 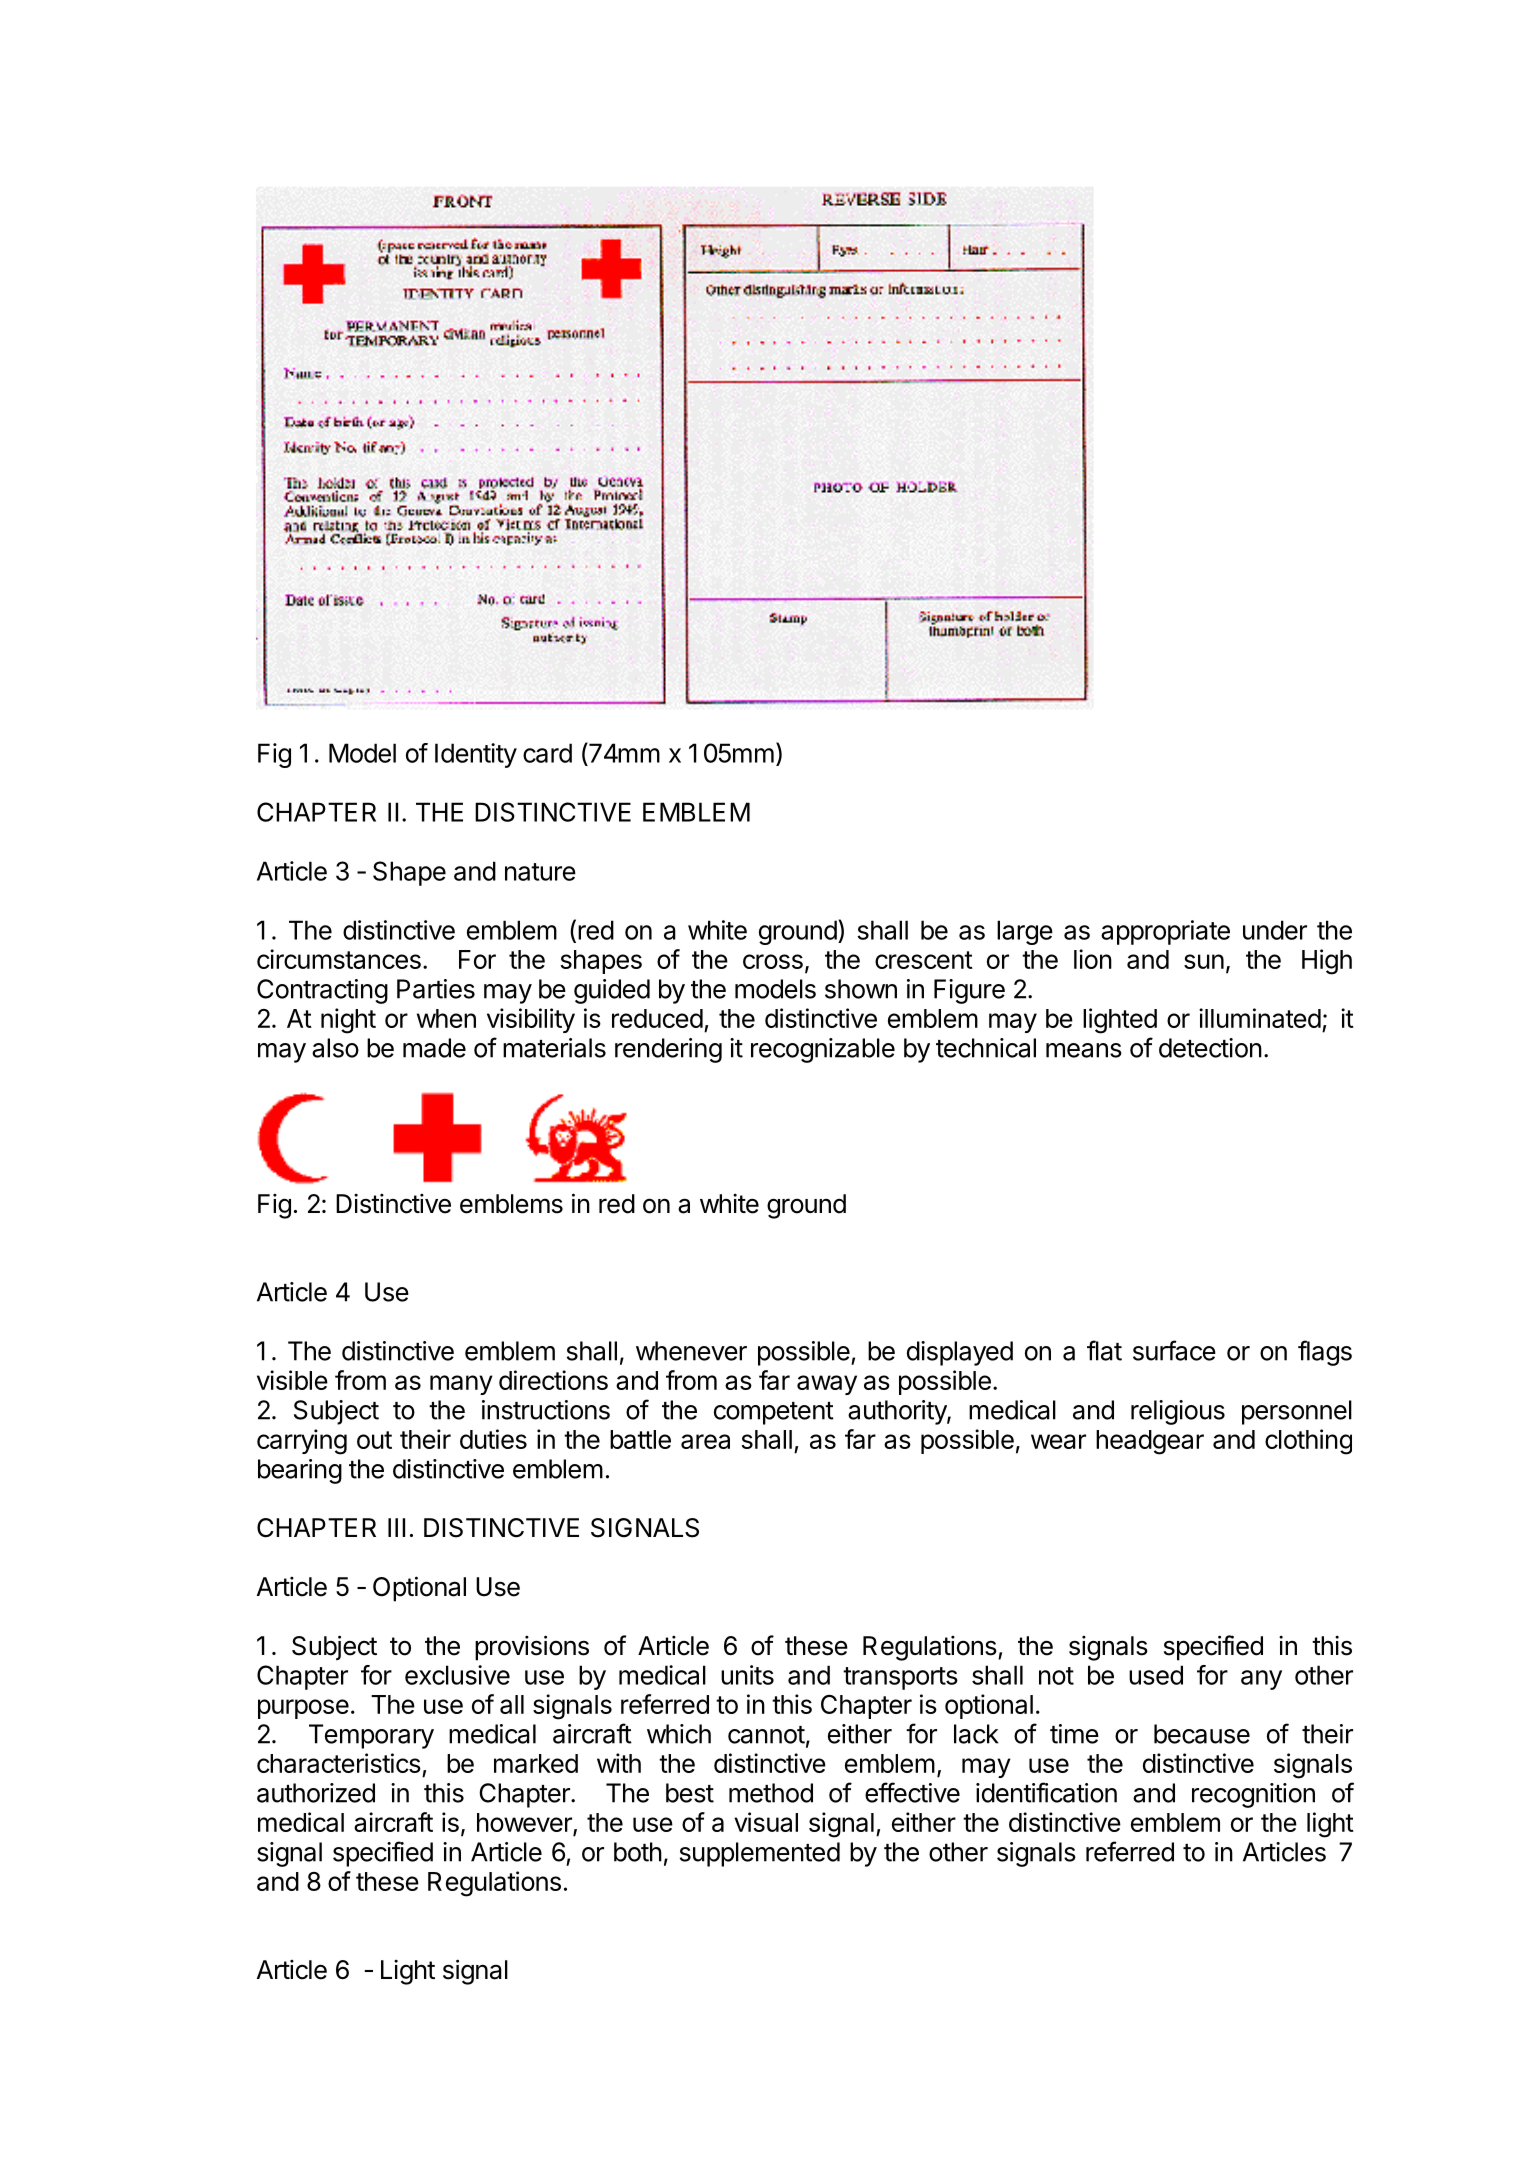 What do you see at coordinates (823, 1050) in the document?
I see `recognizable` at bounding box center [823, 1050].
